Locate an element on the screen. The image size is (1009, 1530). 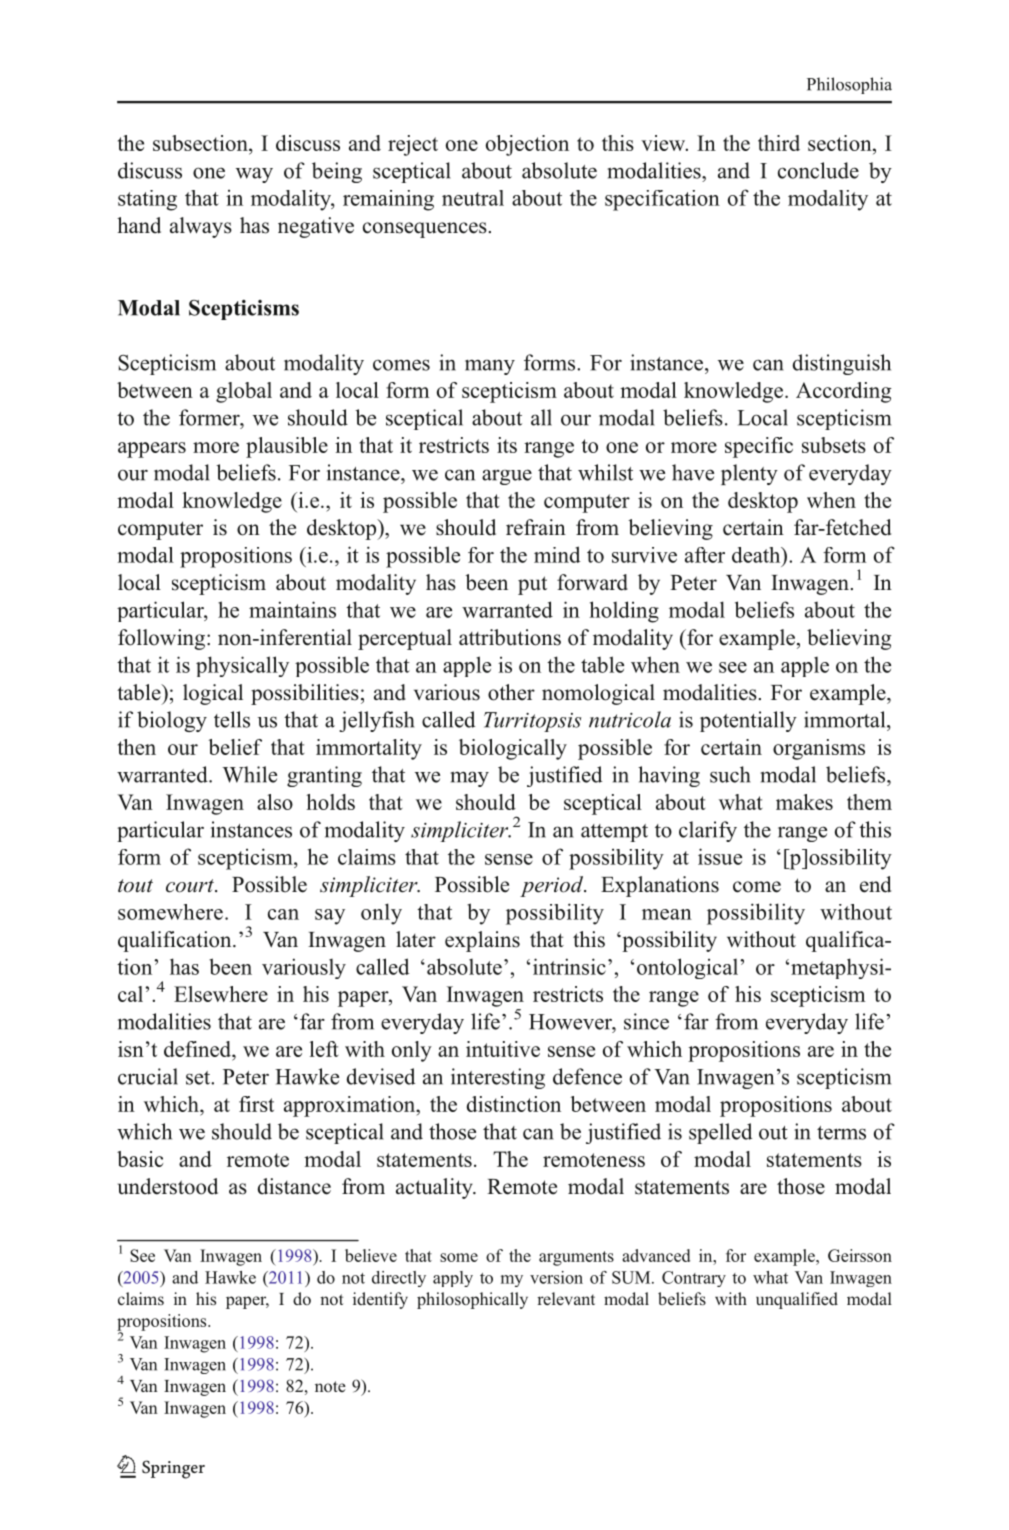
neutral is located at coordinates (473, 198).
